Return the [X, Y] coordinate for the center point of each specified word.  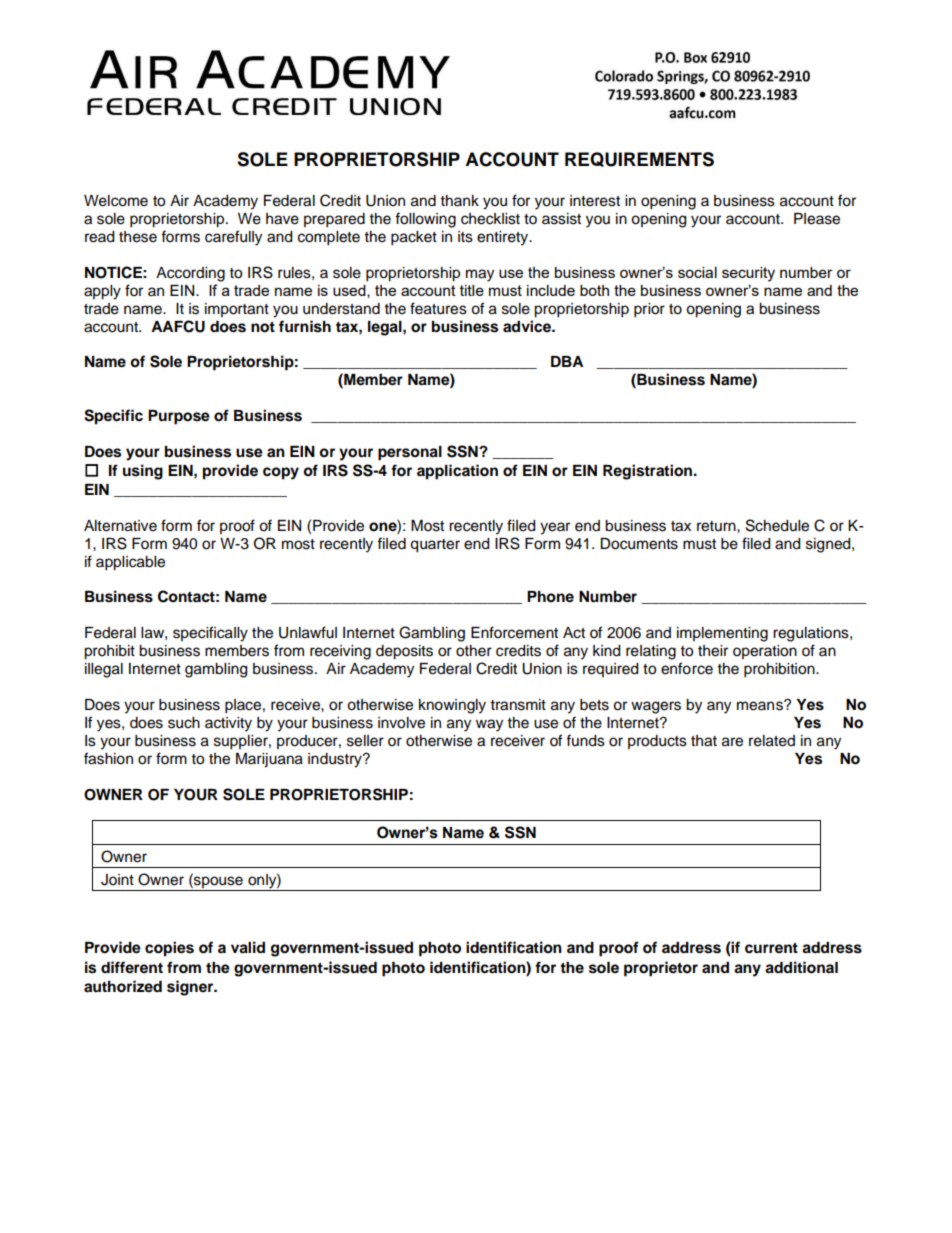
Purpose [179, 417]
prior [649, 310]
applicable [130, 563]
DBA [567, 361]
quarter [435, 546]
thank [460, 200]
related [772, 741]
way [489, 725]
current [771, 948]
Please [817, 219]
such [184, 723]
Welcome [116, 201]
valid [248, 947]
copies [169, 949]
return [717, 526]
